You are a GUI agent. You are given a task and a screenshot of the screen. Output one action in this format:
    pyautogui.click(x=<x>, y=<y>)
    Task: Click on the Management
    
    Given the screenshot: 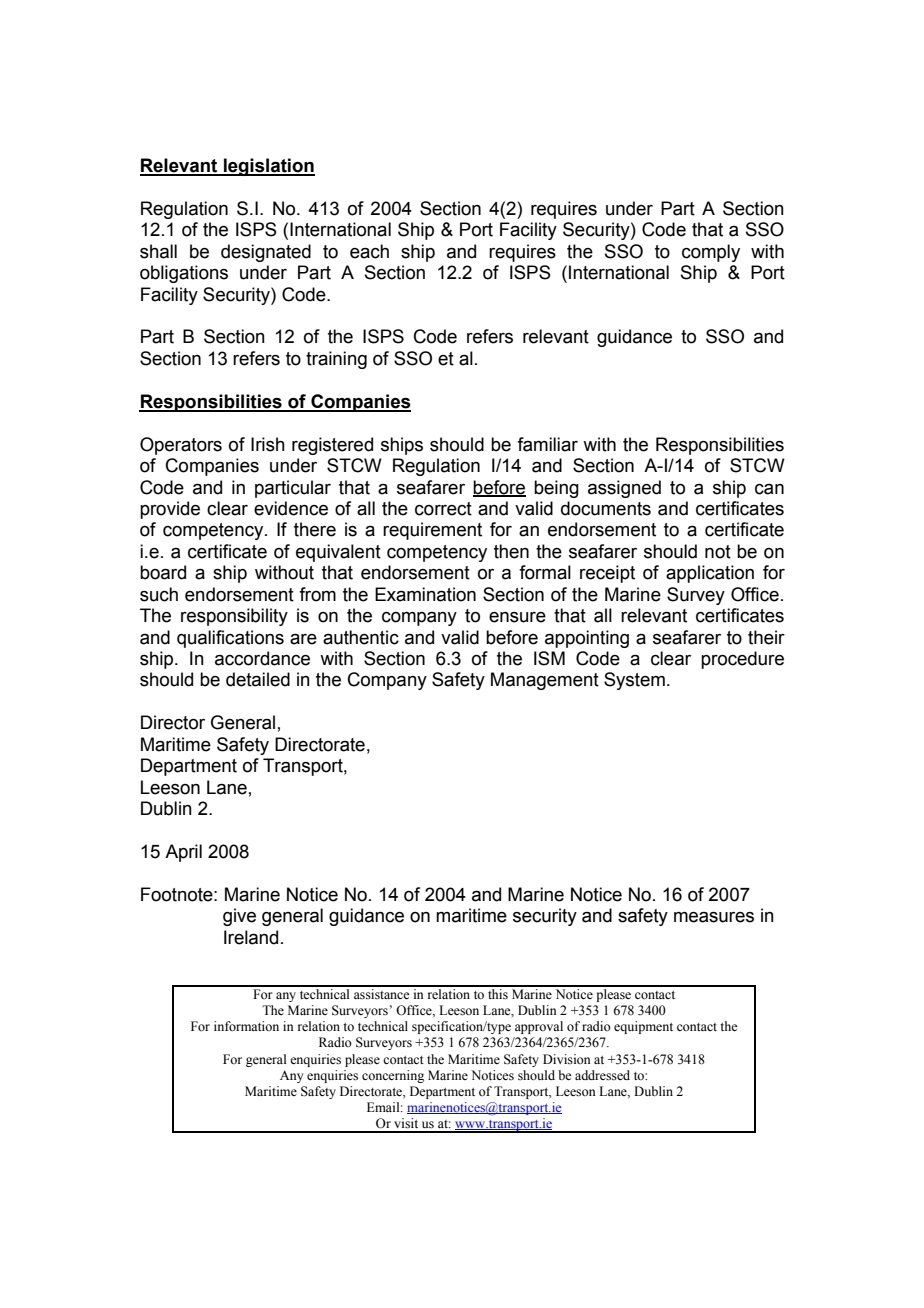 What is the action you would take?
    pyautogui.click(x=545, y=681)
